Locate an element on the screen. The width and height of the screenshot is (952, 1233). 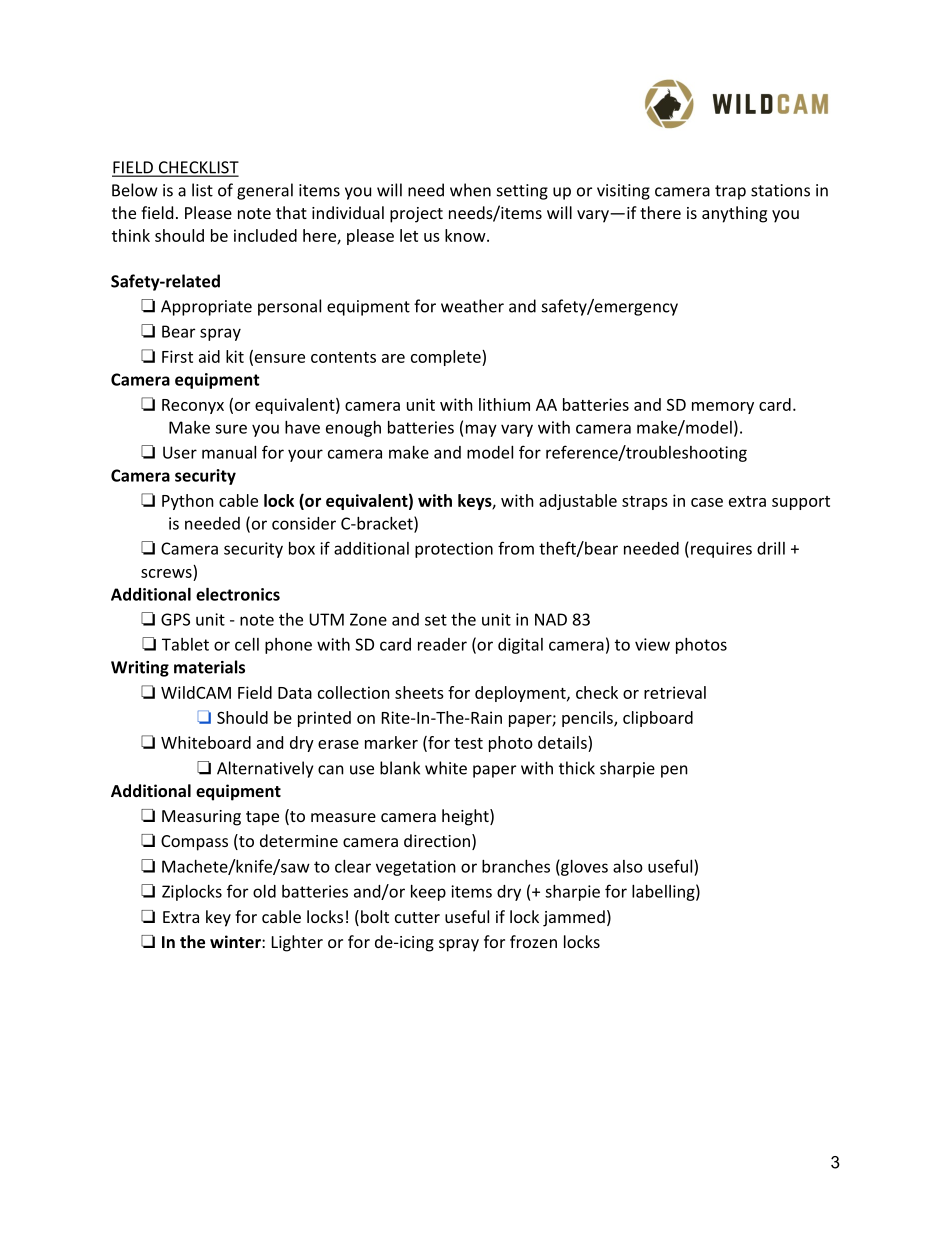
general is located at coordinates (265, 191).
